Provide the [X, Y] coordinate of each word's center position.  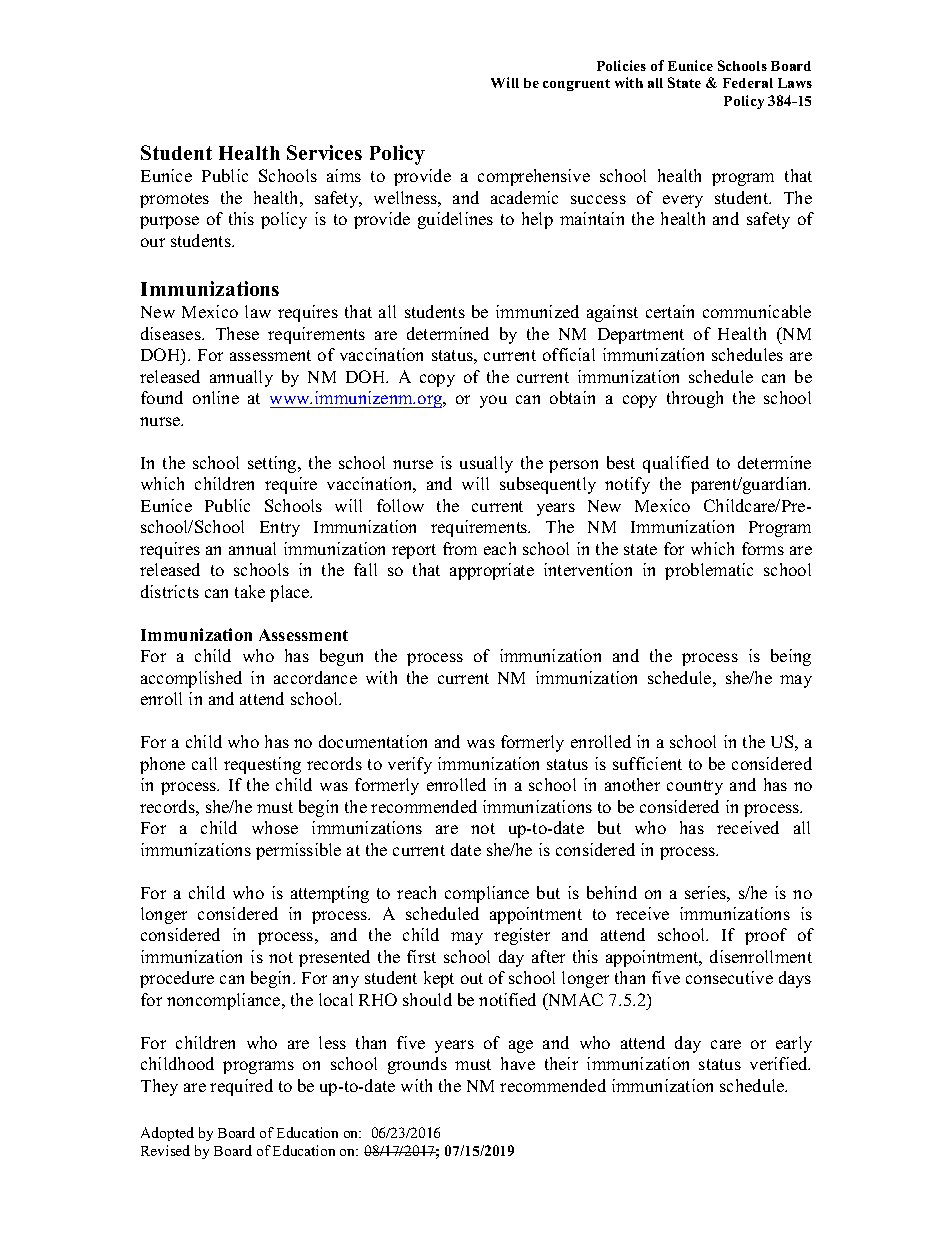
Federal [748, 83]
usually [486, 464]
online [216, 397]
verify [410, 765]
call [204, 763]
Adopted [167, 1134]
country [695, 787]
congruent [576, 85]
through [695, 399]
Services [324, 152]
